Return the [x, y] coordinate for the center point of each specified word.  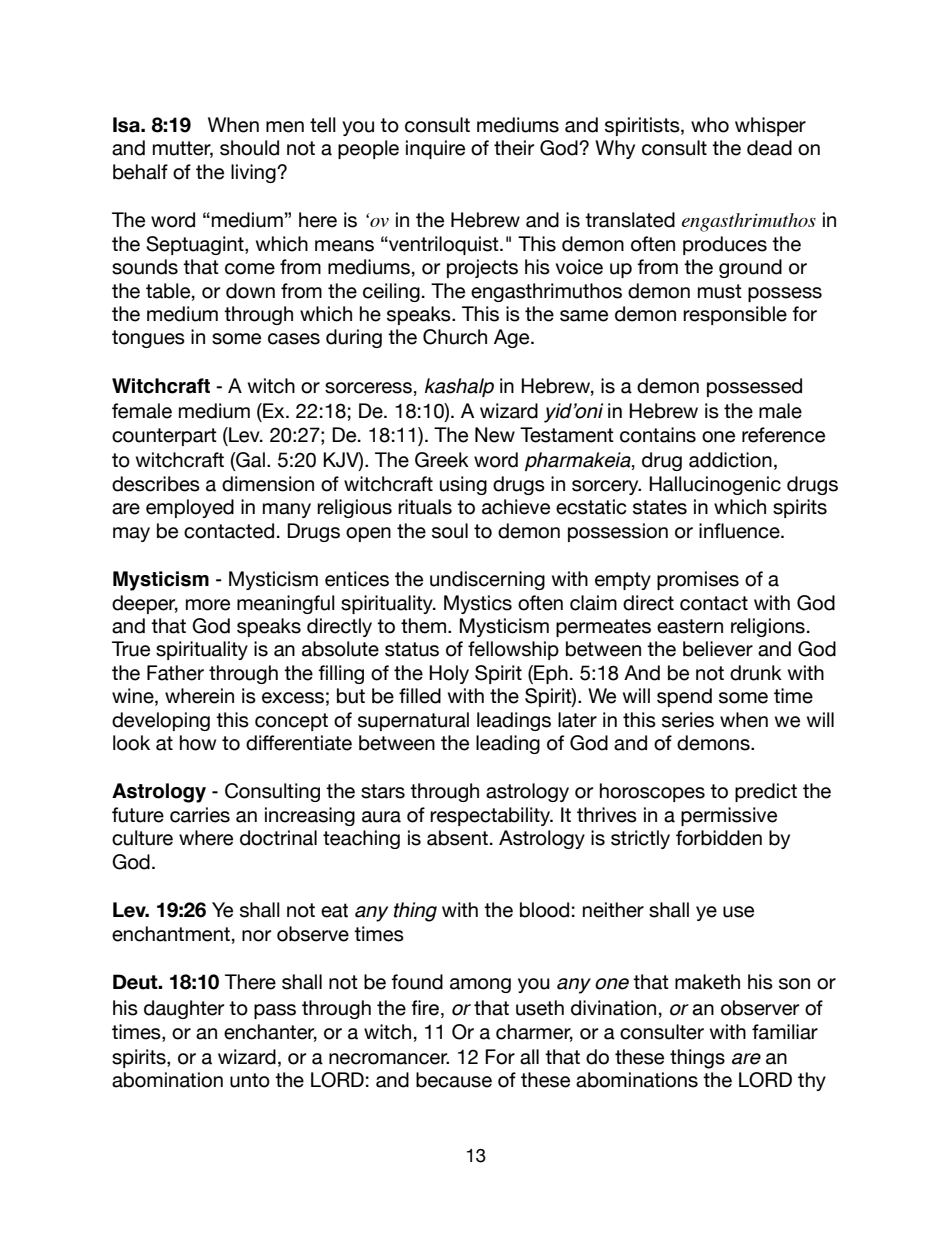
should [249, 148]
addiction [730, 460]
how [198, 743]
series [688, 720]
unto [250, 1080]
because [454, 1080]
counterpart [164, 437]
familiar [785, 1032]
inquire [435, 149]
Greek [442, 460]
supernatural [413, 721]
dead [769, 148]
